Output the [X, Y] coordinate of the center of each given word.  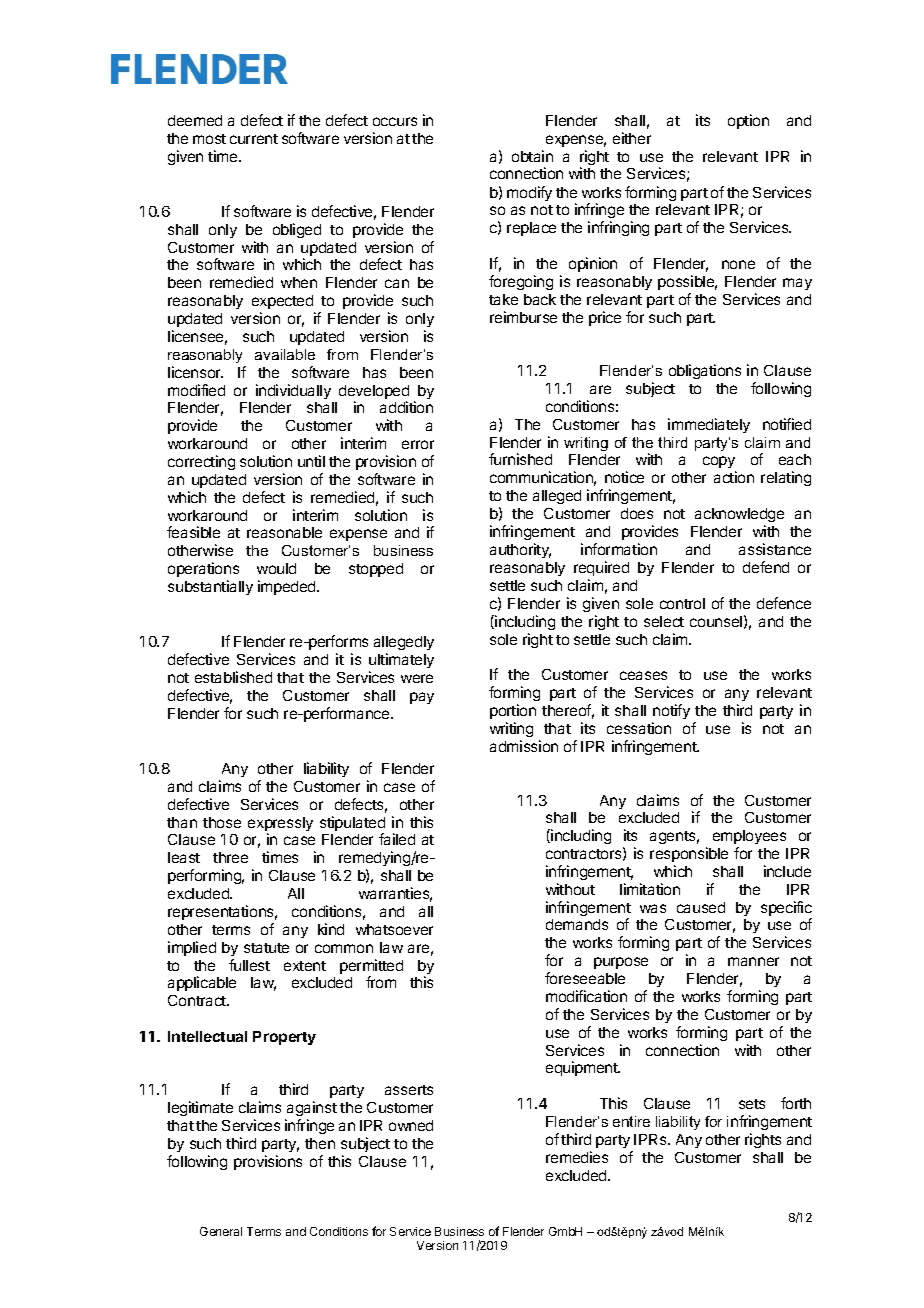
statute [266, 948]
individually [293, 391]
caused [701, 907]
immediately [709, 425]
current [254, 139]
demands [577, 924]
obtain [532, 156]
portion [513, 711]
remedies [577, 1157]
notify [671, 711]
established [233, 677]
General [221, 1231]
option [748, 121]
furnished [520, 459]
